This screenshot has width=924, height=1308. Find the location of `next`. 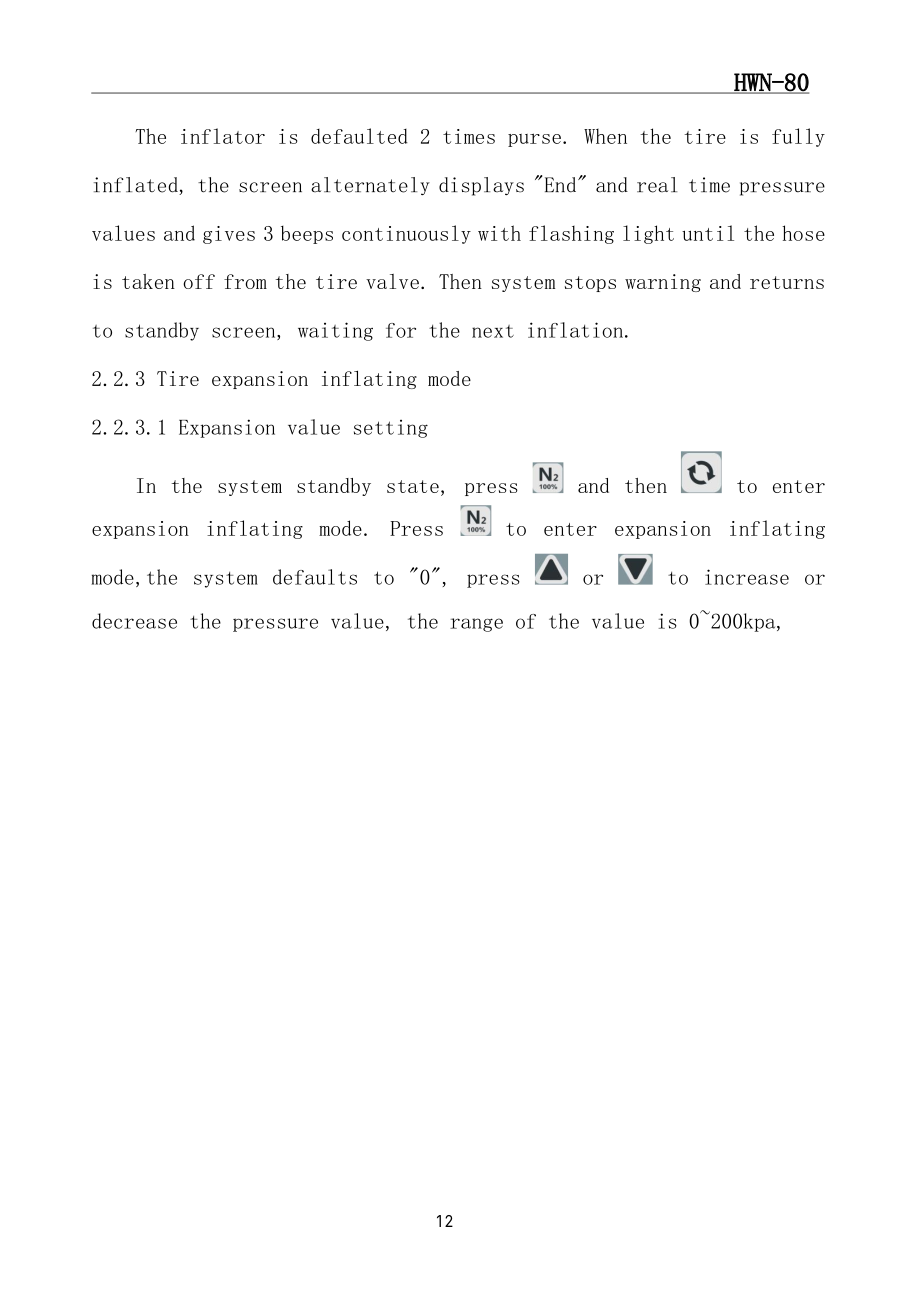

next is located at coordinates (493, 331).
